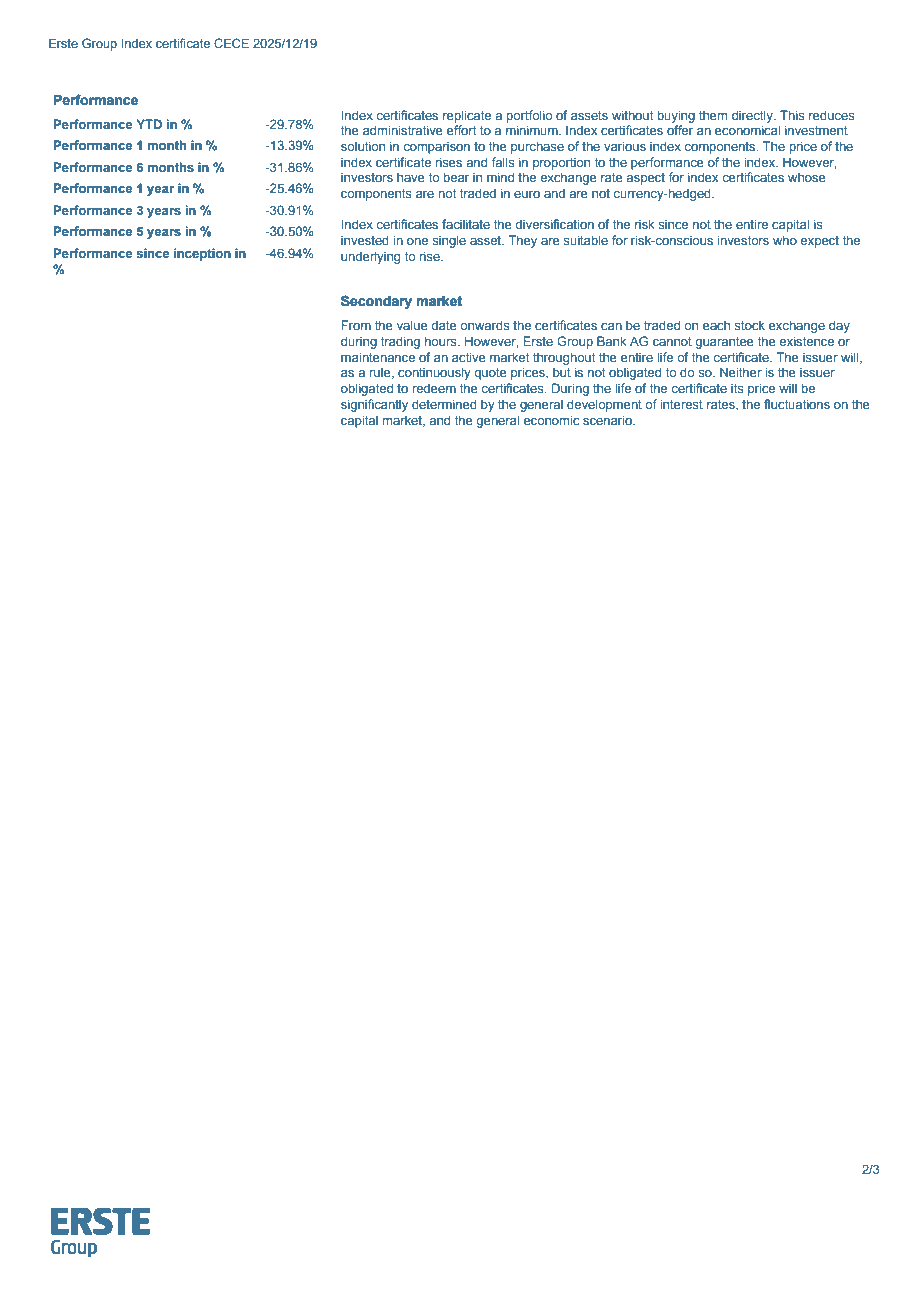  What do you see at coordinates (202, 254) in the document?
I see `inception` at bounding box center [202, 254].
